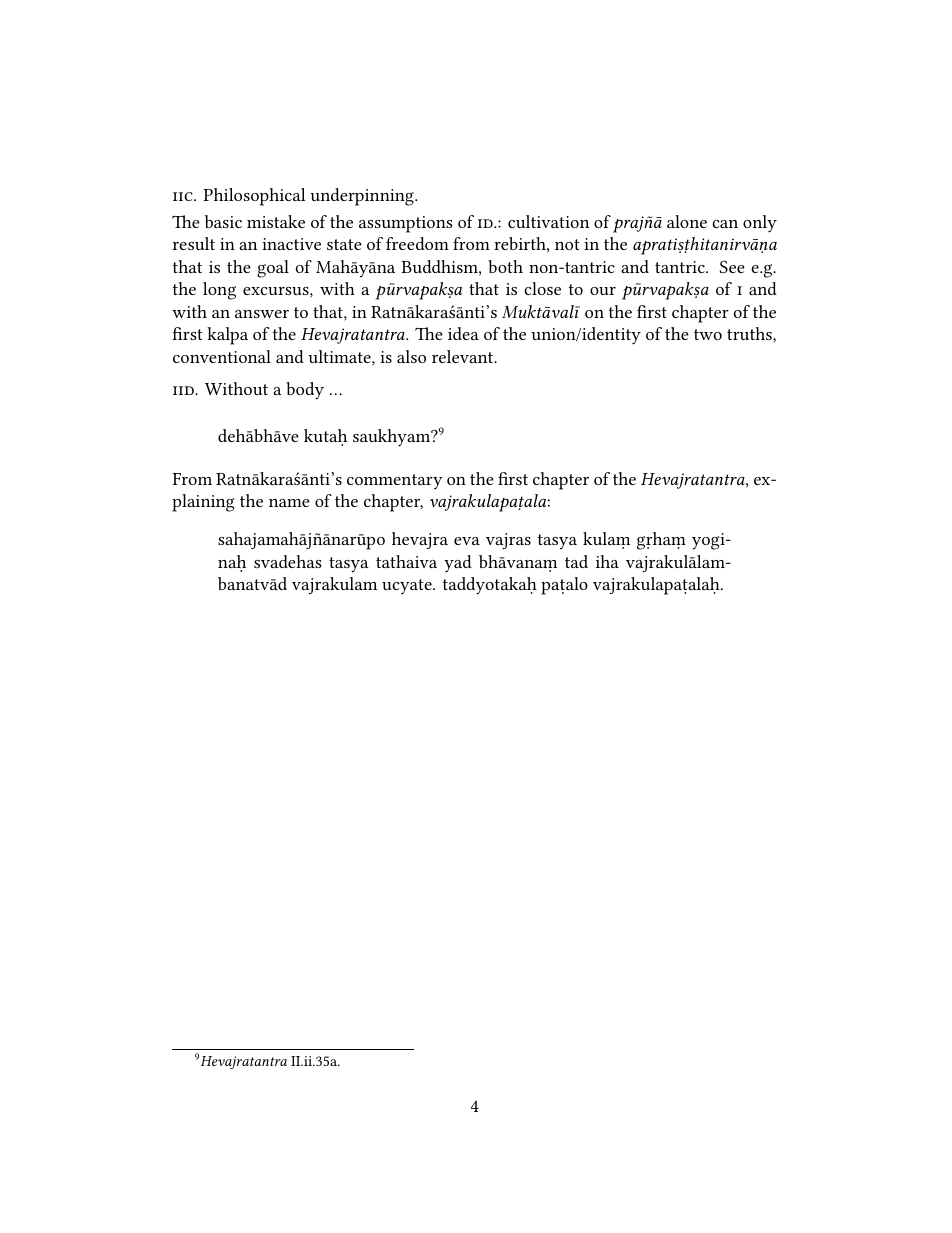  What do you see at coordinates (687, 221) in the screenshot?
I see `alone` at bounding box center [687, 221].
